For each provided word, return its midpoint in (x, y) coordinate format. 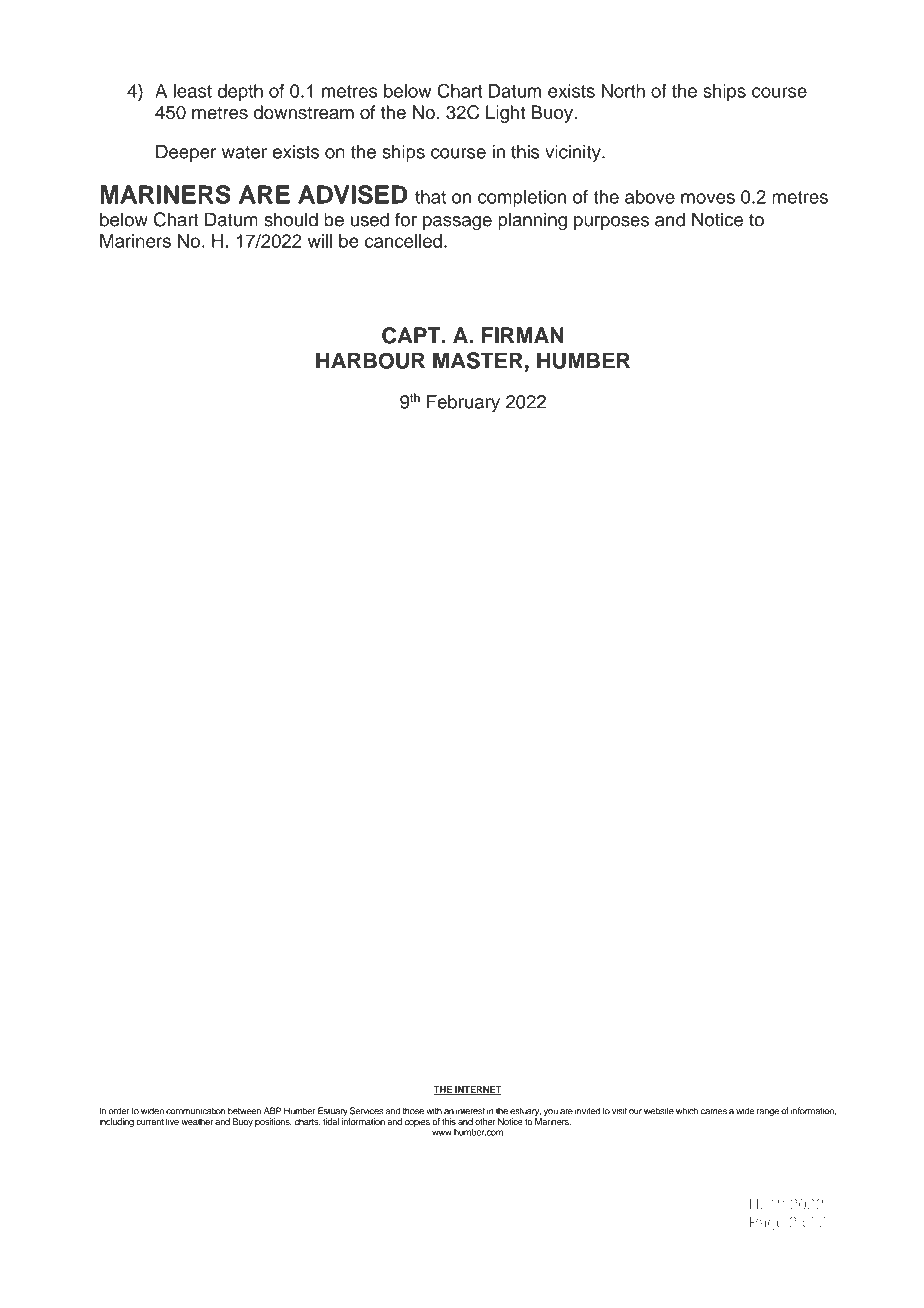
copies (417, 1122)
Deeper (186, 153)
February (463, 404)
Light (505, 114)
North (623, 91)
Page (767, 1223)
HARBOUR (370, 360)
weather (197, 1121)
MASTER (478, 360)
